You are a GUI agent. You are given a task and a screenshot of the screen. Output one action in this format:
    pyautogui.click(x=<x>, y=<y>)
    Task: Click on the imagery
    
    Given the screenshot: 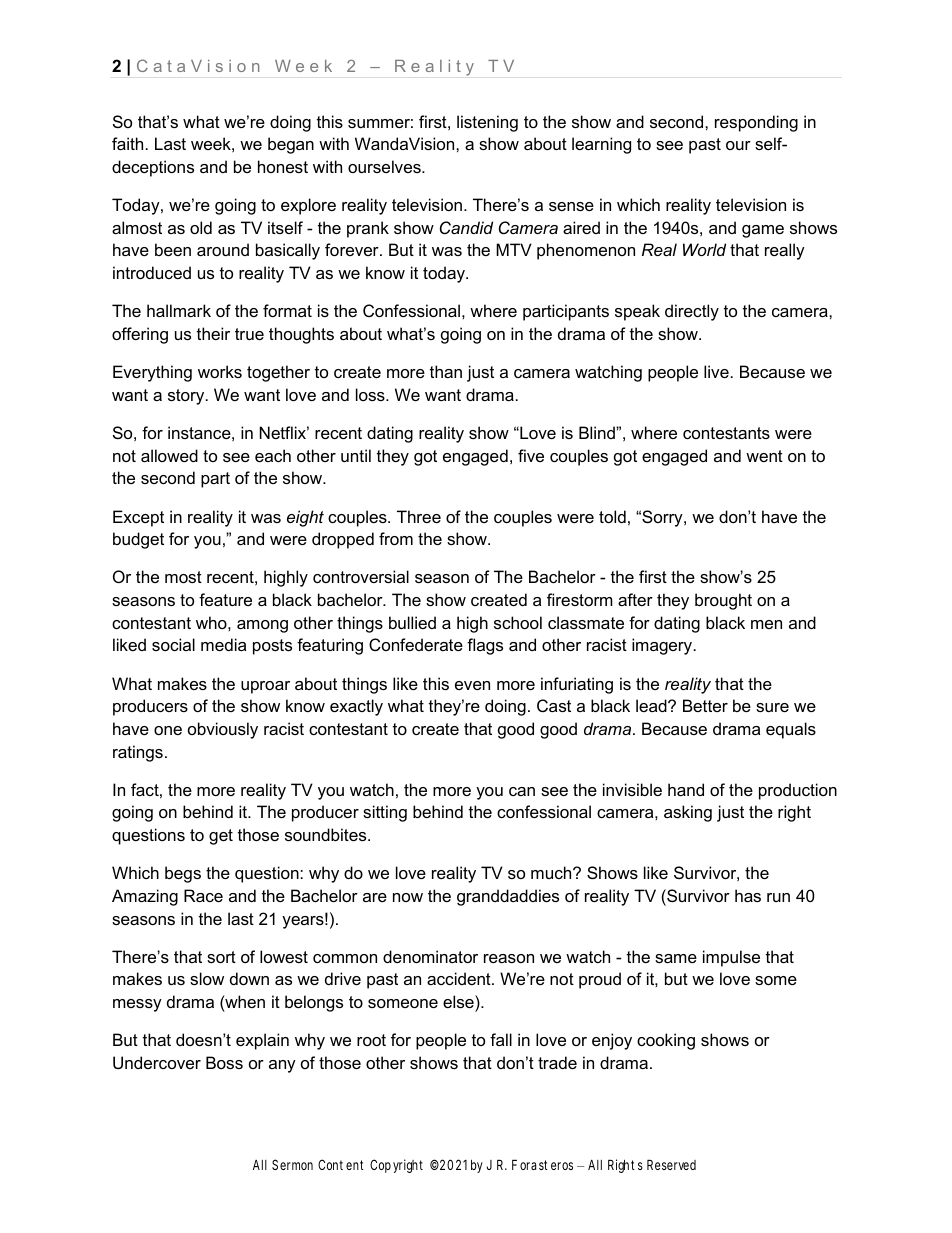 What is the action you would take?
    pyautogui.click(x=663, y=646)
